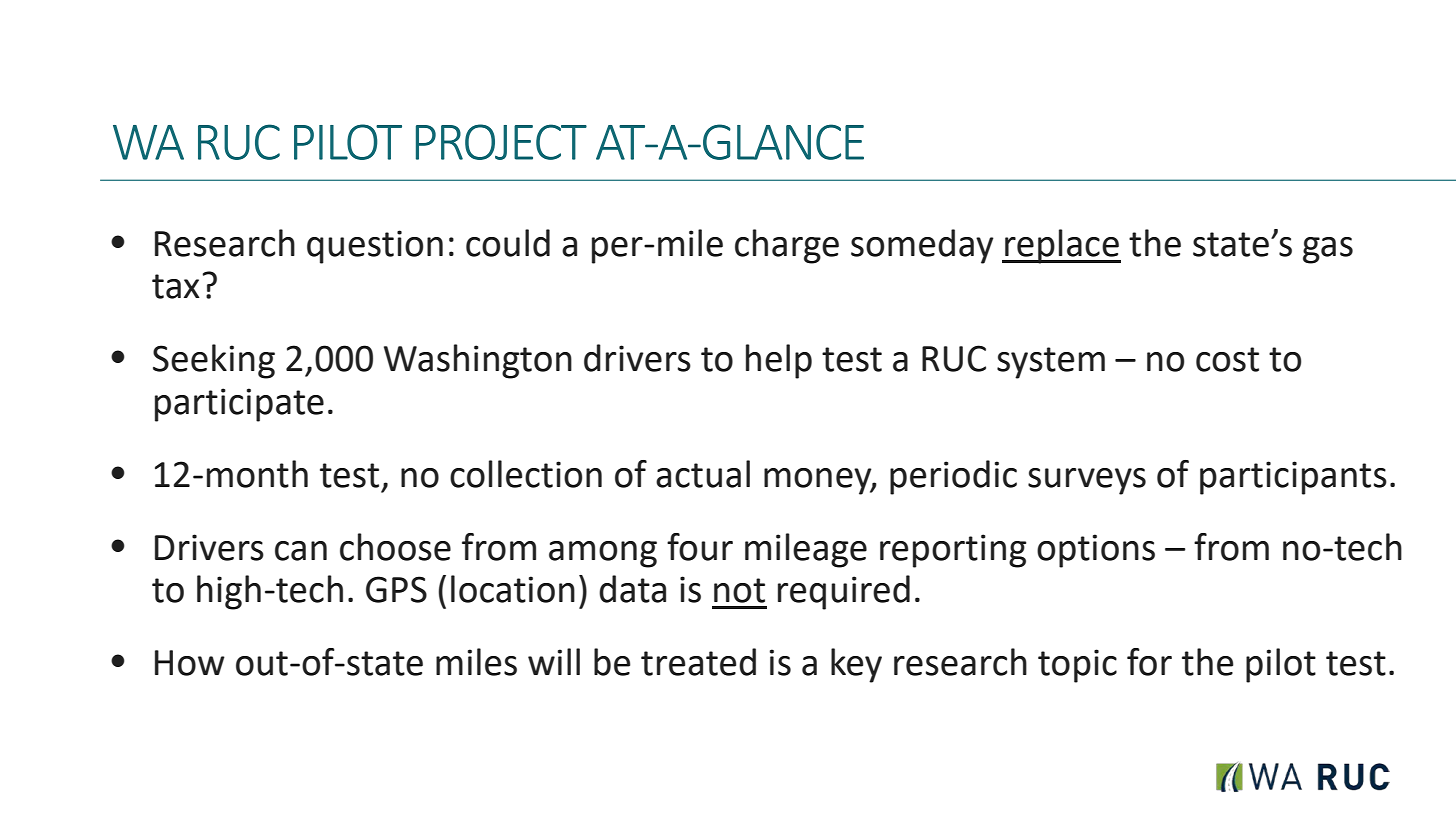 The height and width of the page is (819, 1456). What do you see at coordinates (787, 246) in the page?
I see `charge` at bounding box center [787, 246].
